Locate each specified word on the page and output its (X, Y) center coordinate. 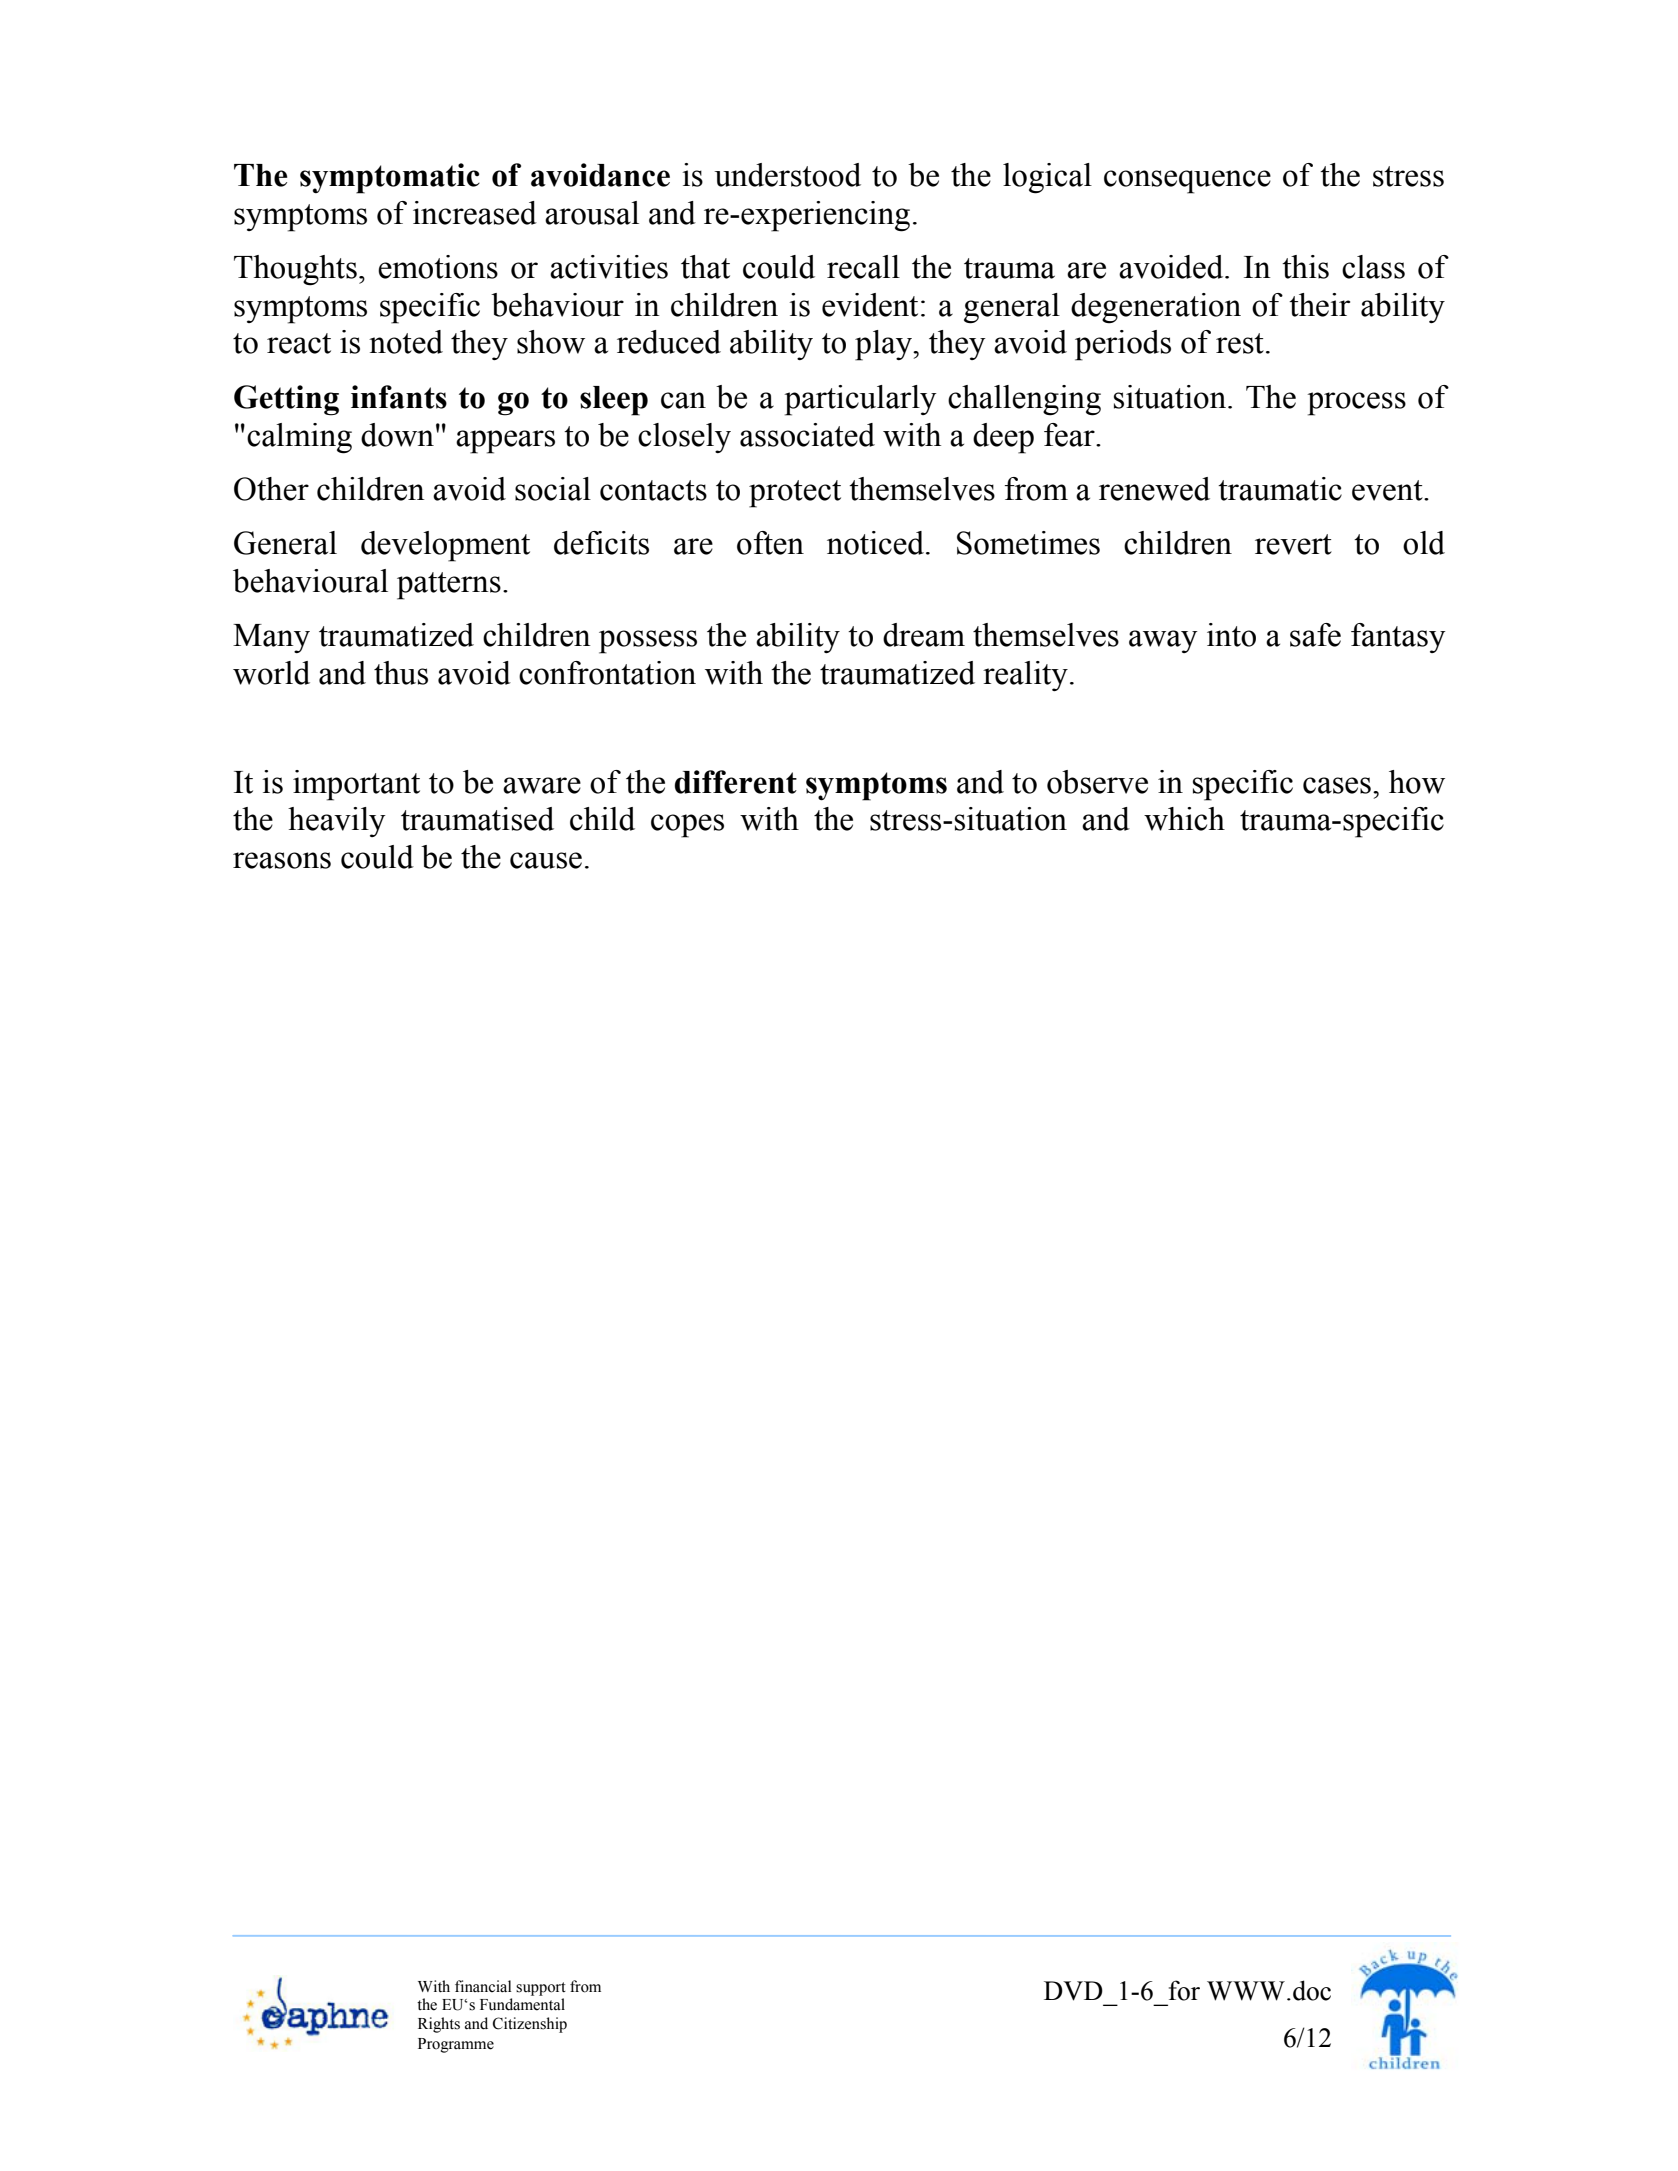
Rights (439, 2025)
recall (863, 267)
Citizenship (530, 2025)
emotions (438, 267)
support (541, 1989)
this (1305, 267)
